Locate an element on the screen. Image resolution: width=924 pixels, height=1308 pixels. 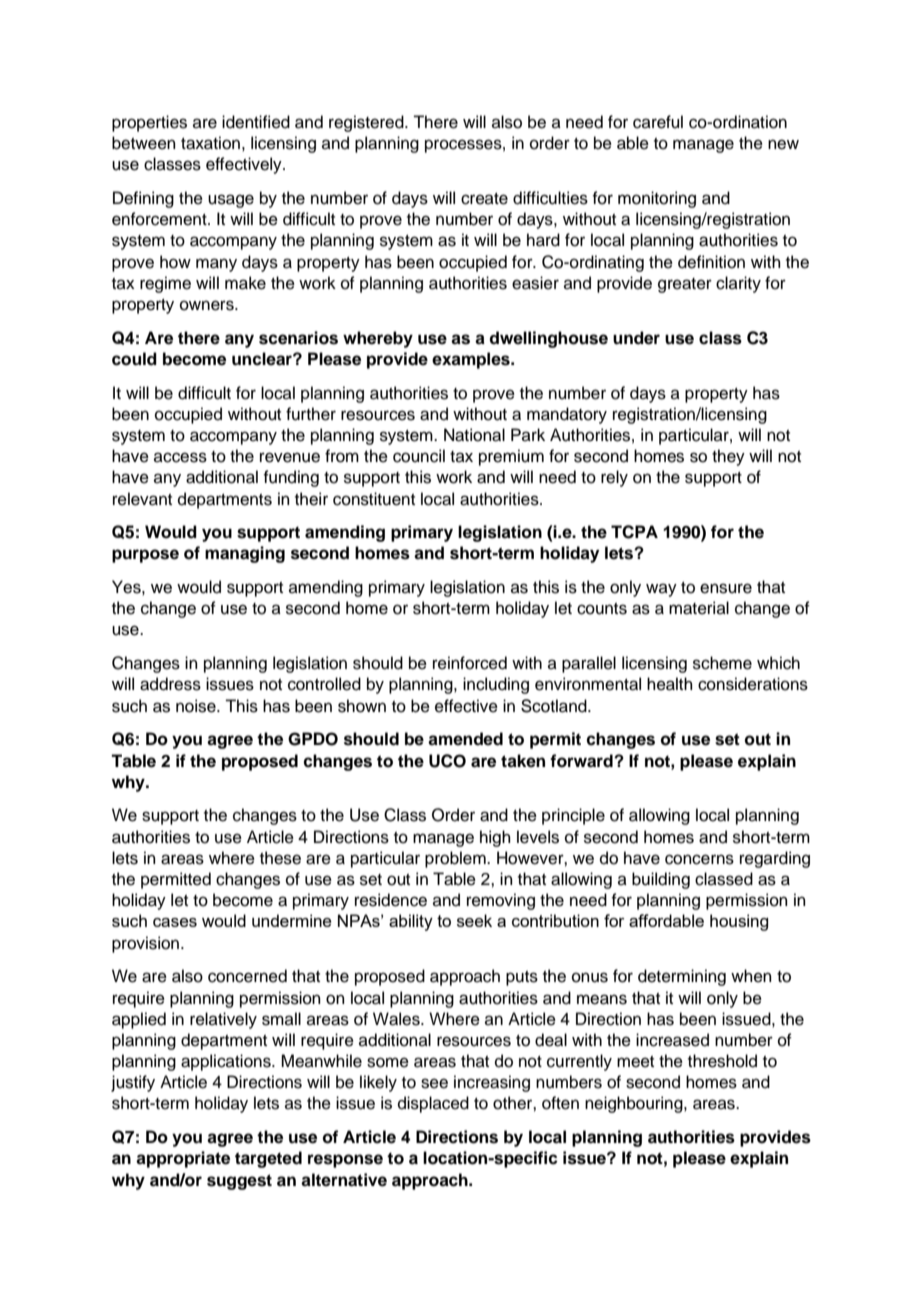
managing is located at coordinates (245, 554).
